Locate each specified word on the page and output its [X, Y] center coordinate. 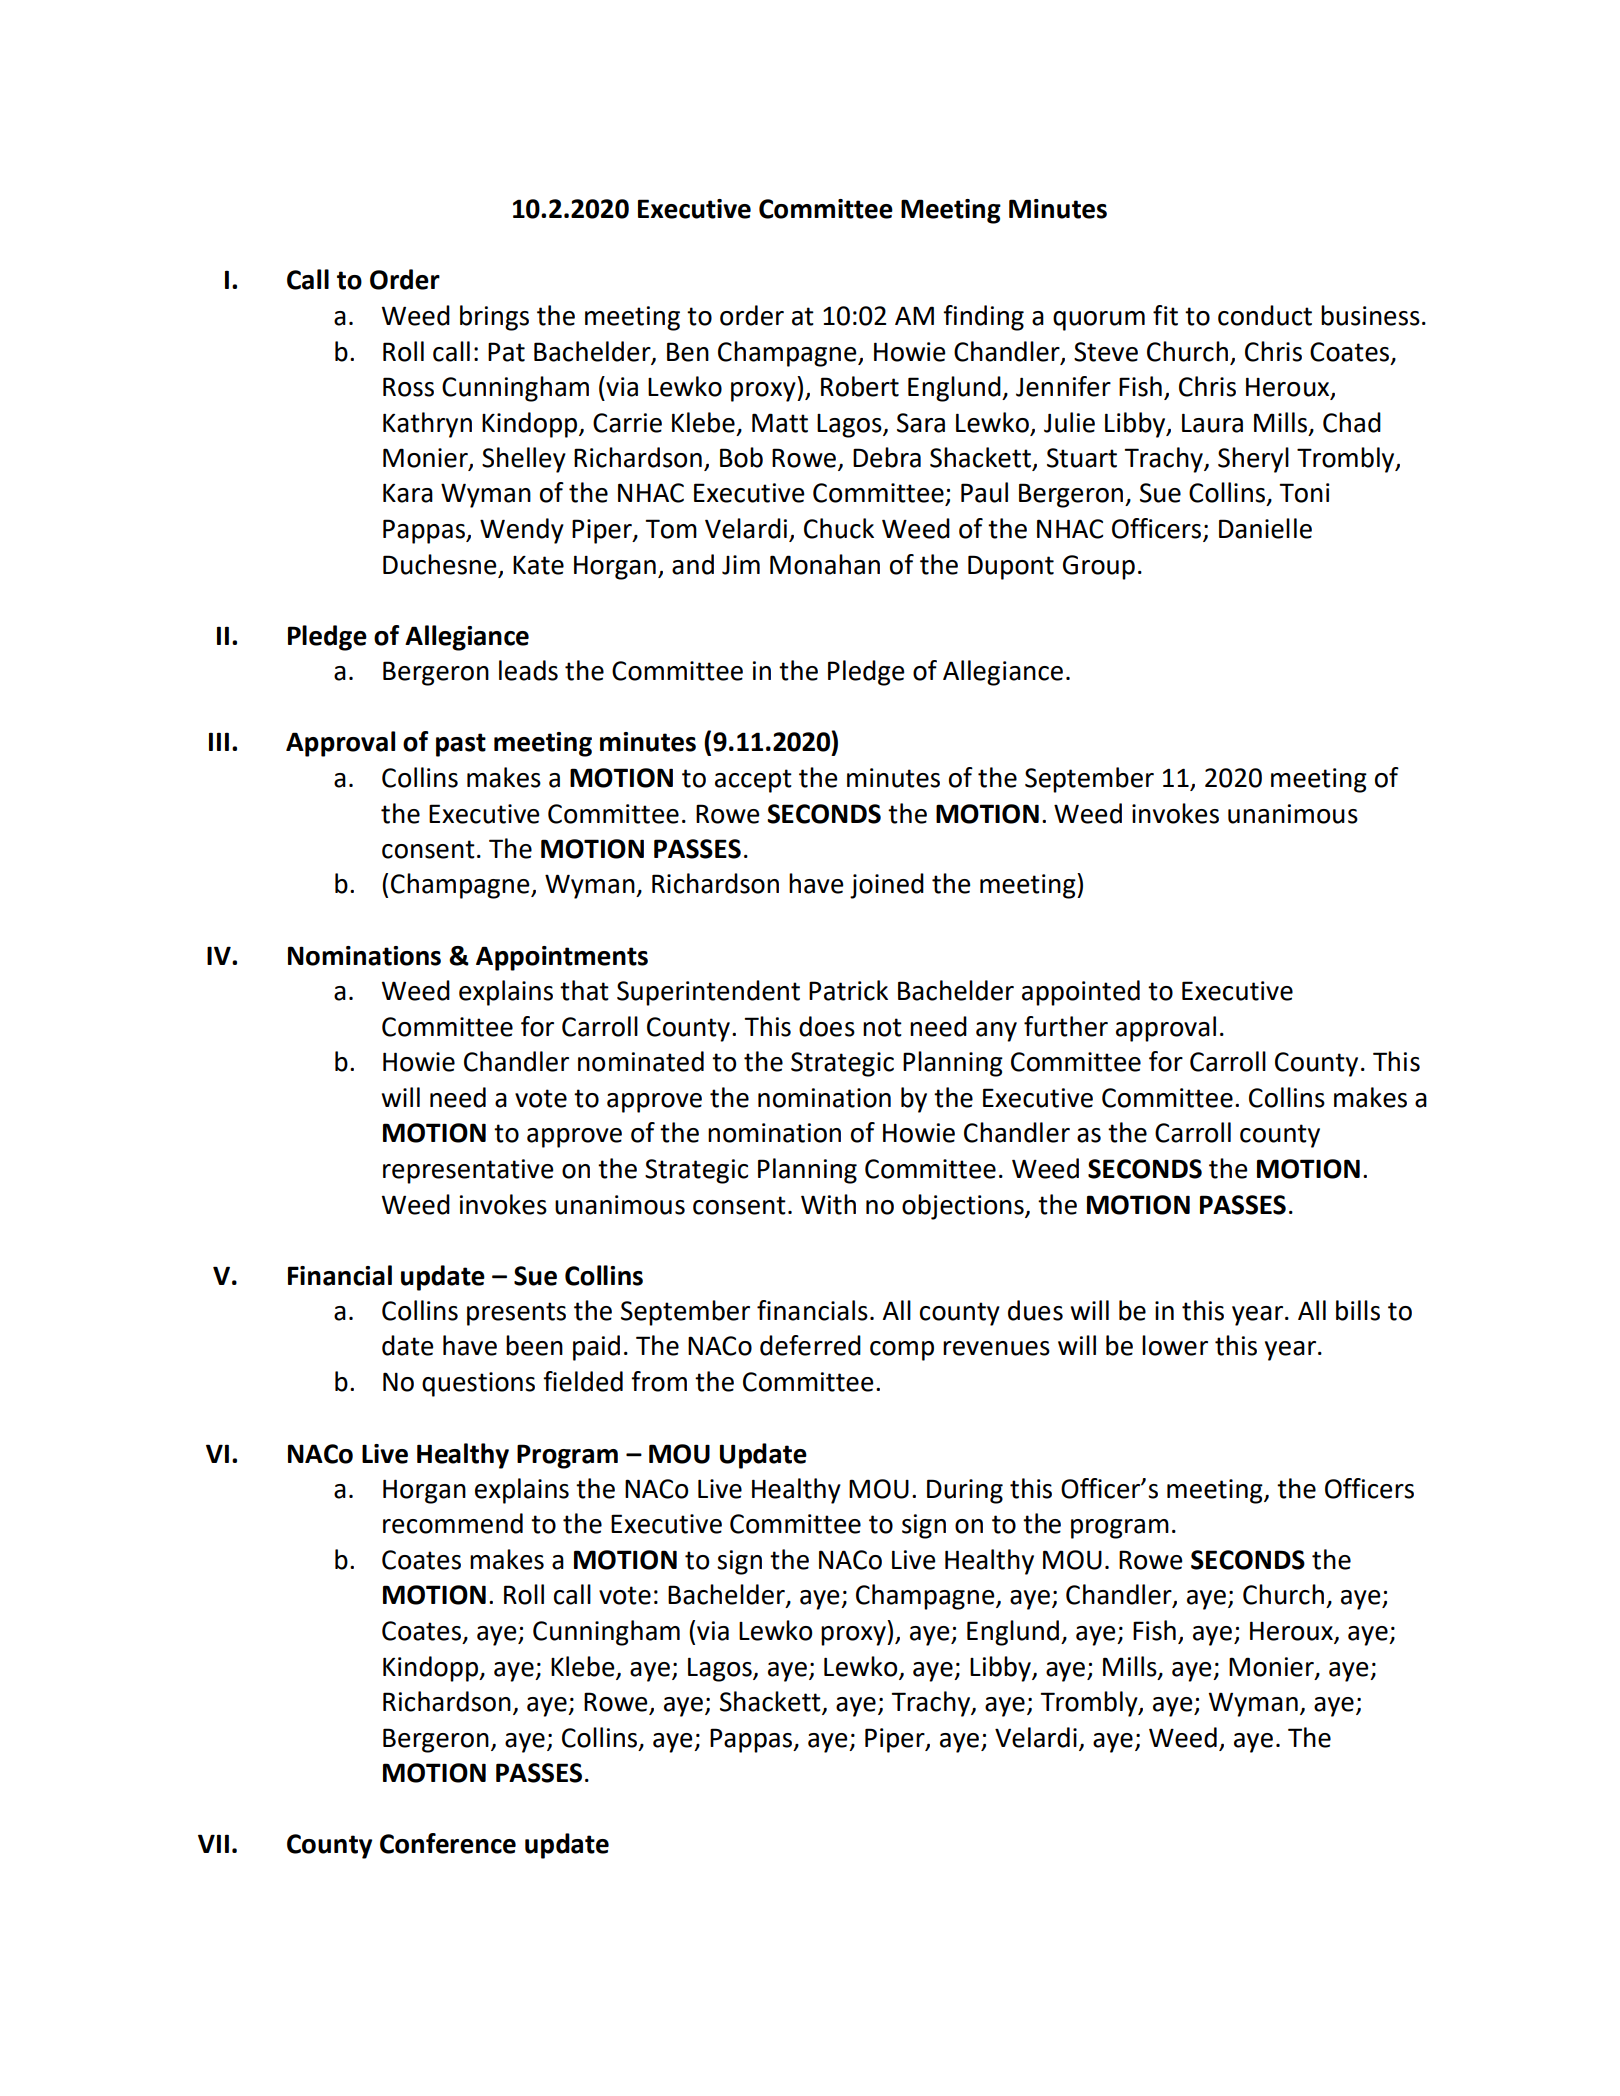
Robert [860, 386]
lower [1175, 1345]
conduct [1265, 315]
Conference [448, 1843]
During [965, 1491]
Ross [408, 387]
